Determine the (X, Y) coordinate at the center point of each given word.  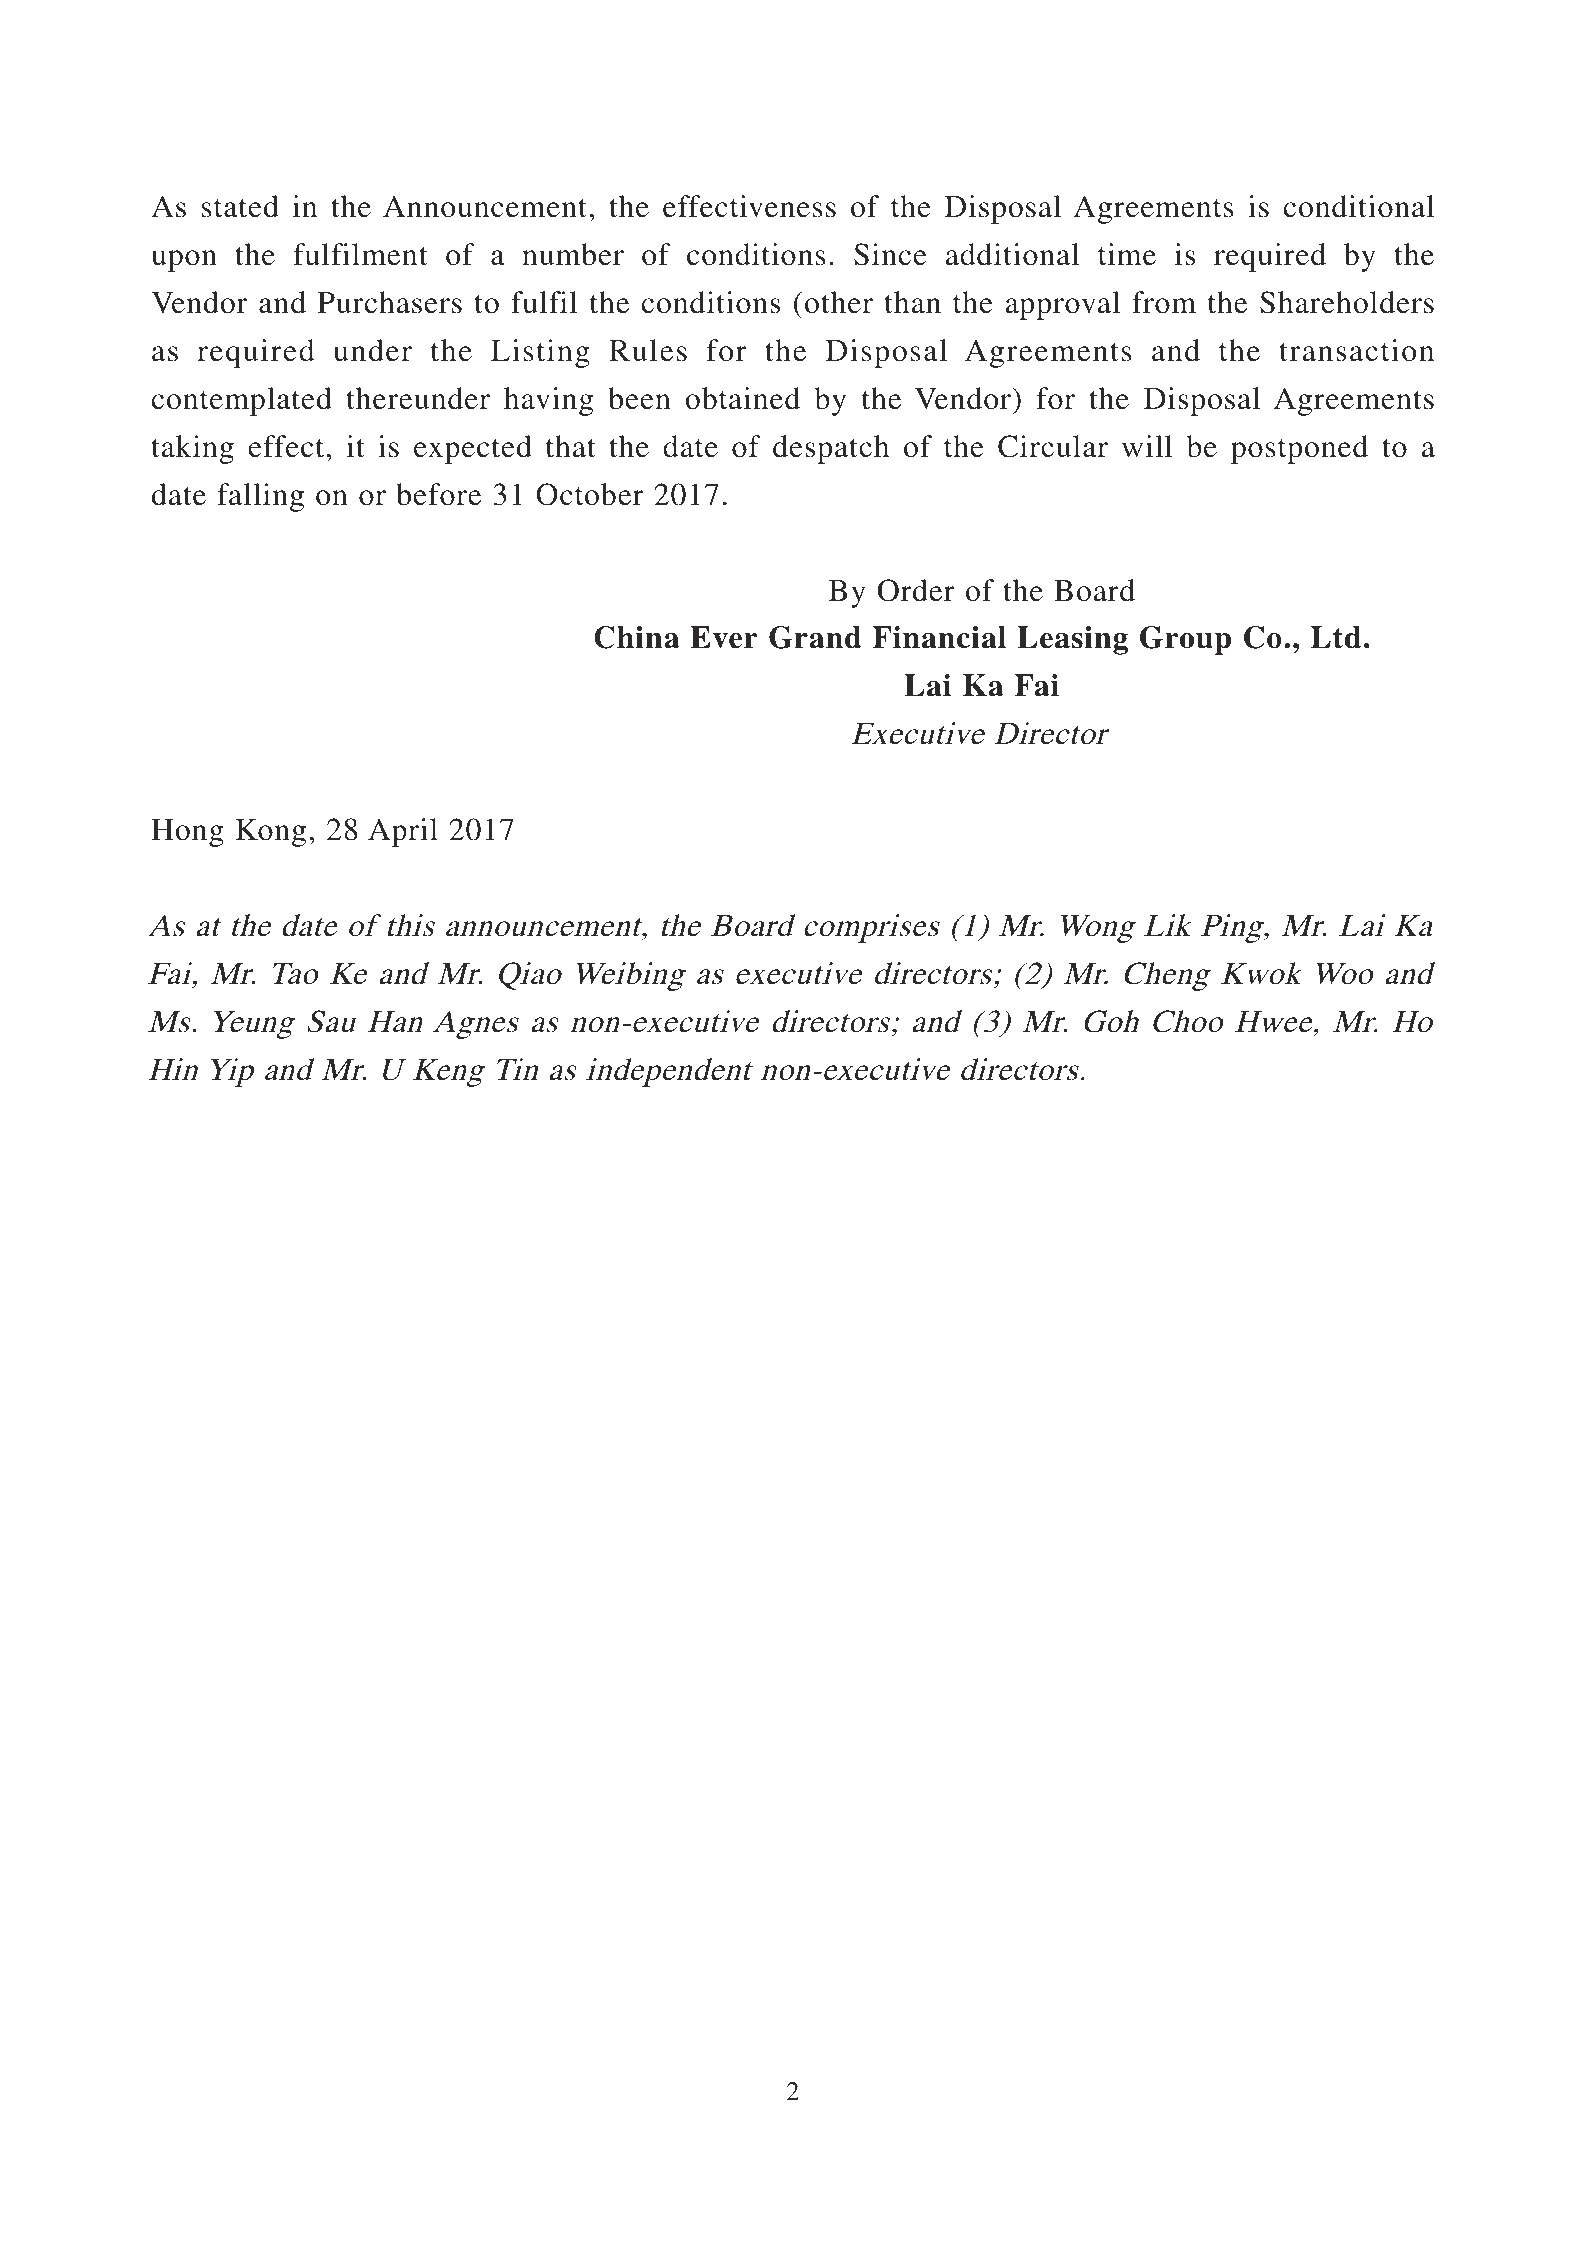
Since (890, 254)
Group (1185, 640)
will (1147, 446)
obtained (742, 398)
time (1127, 254)
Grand (815, 637)
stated (240, 206)
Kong (271, 833)
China (636, 637)
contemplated (242, 401)
